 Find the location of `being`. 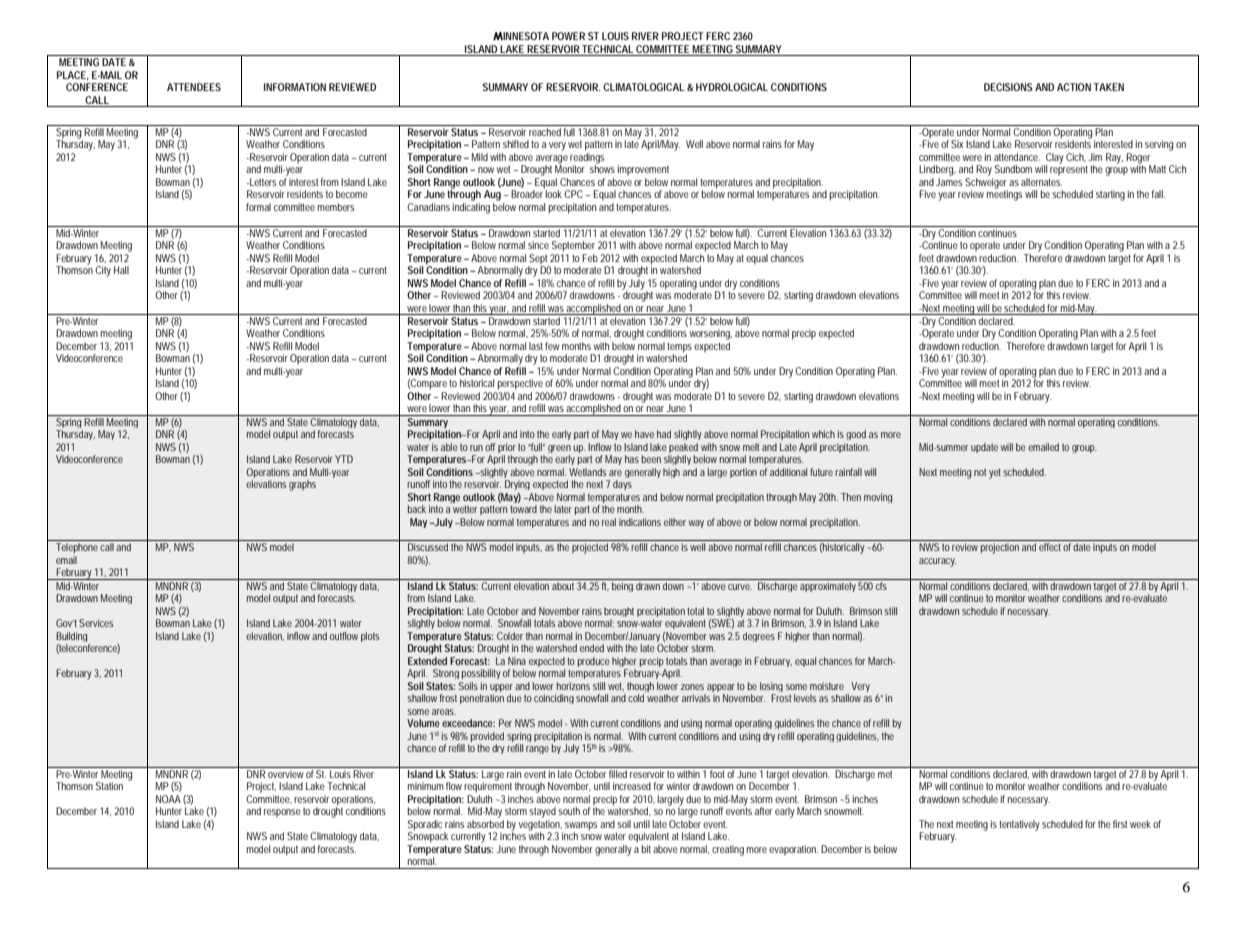

being is located at coordinates (623, 585).
